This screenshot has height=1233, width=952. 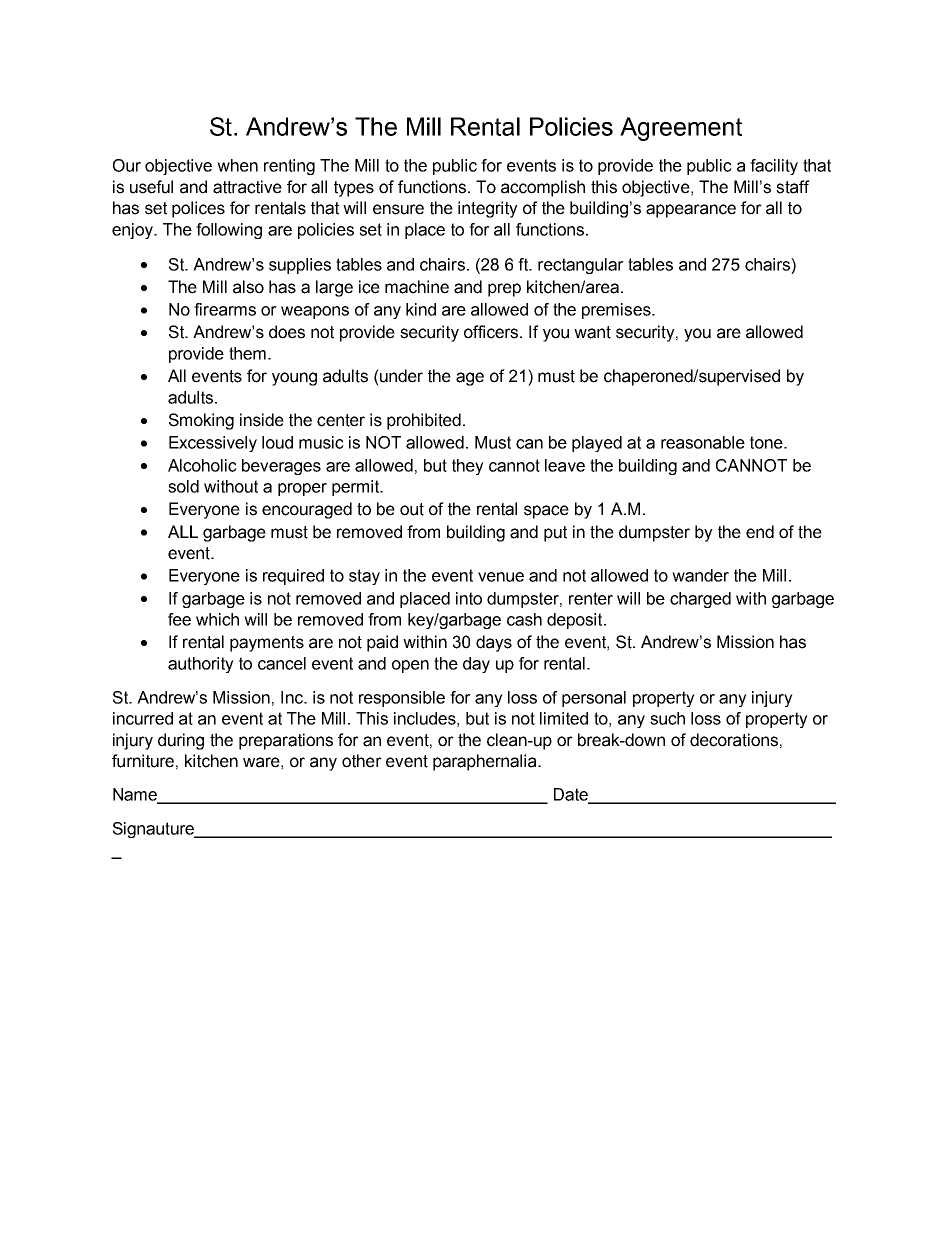 What do you see at coordinates (213, 444) in the screenshot?
I see `Excessively` at bounding box center [213, 444].
